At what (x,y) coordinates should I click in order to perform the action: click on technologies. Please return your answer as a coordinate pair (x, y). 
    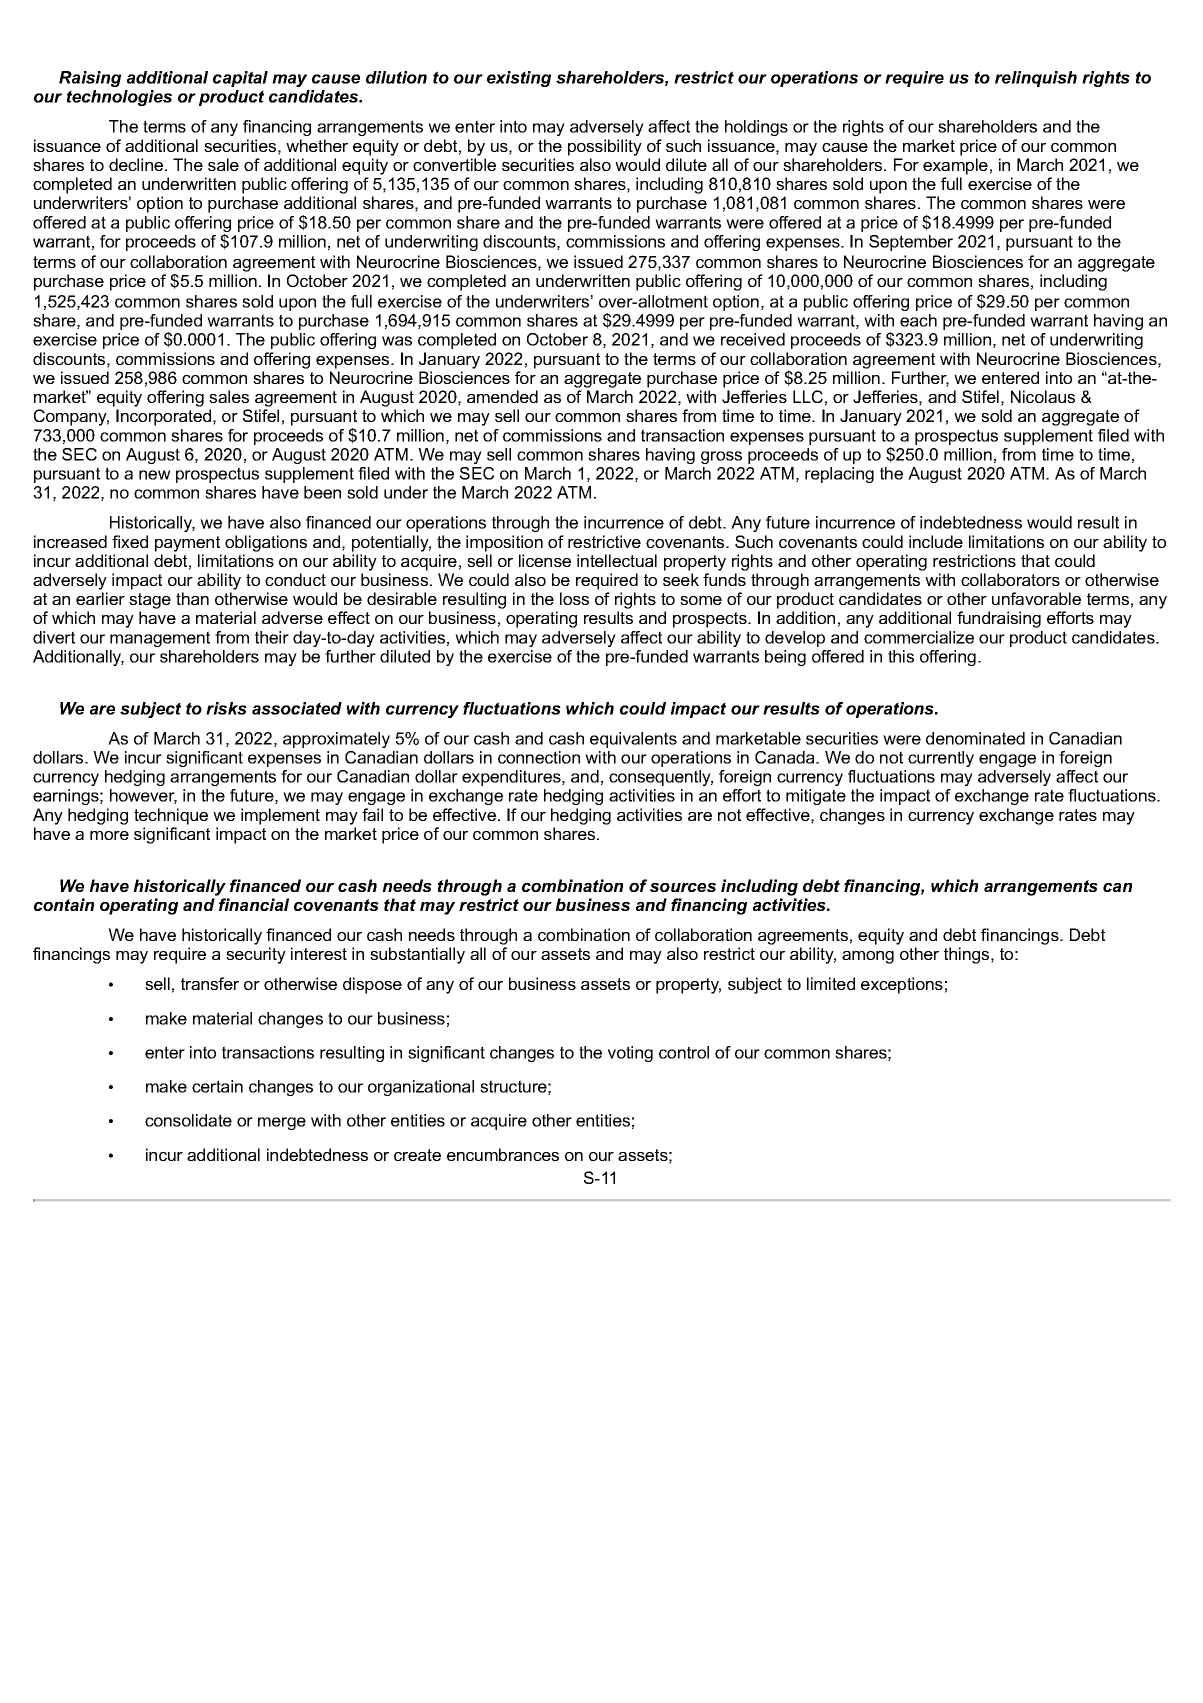
    Looking at the image, I should click on (119, 98).
